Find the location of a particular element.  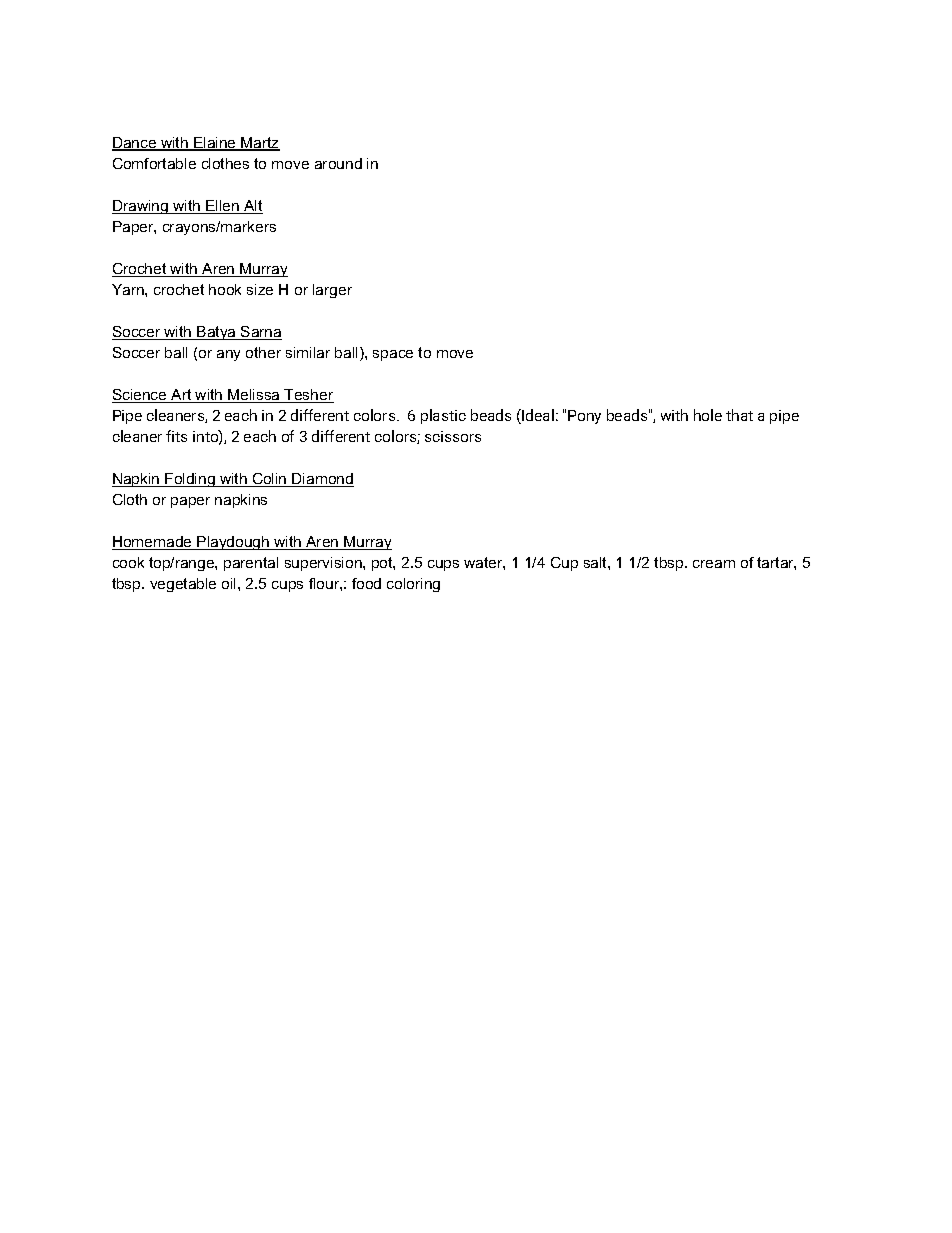

Elaine is located at coordinates (215, 144).
